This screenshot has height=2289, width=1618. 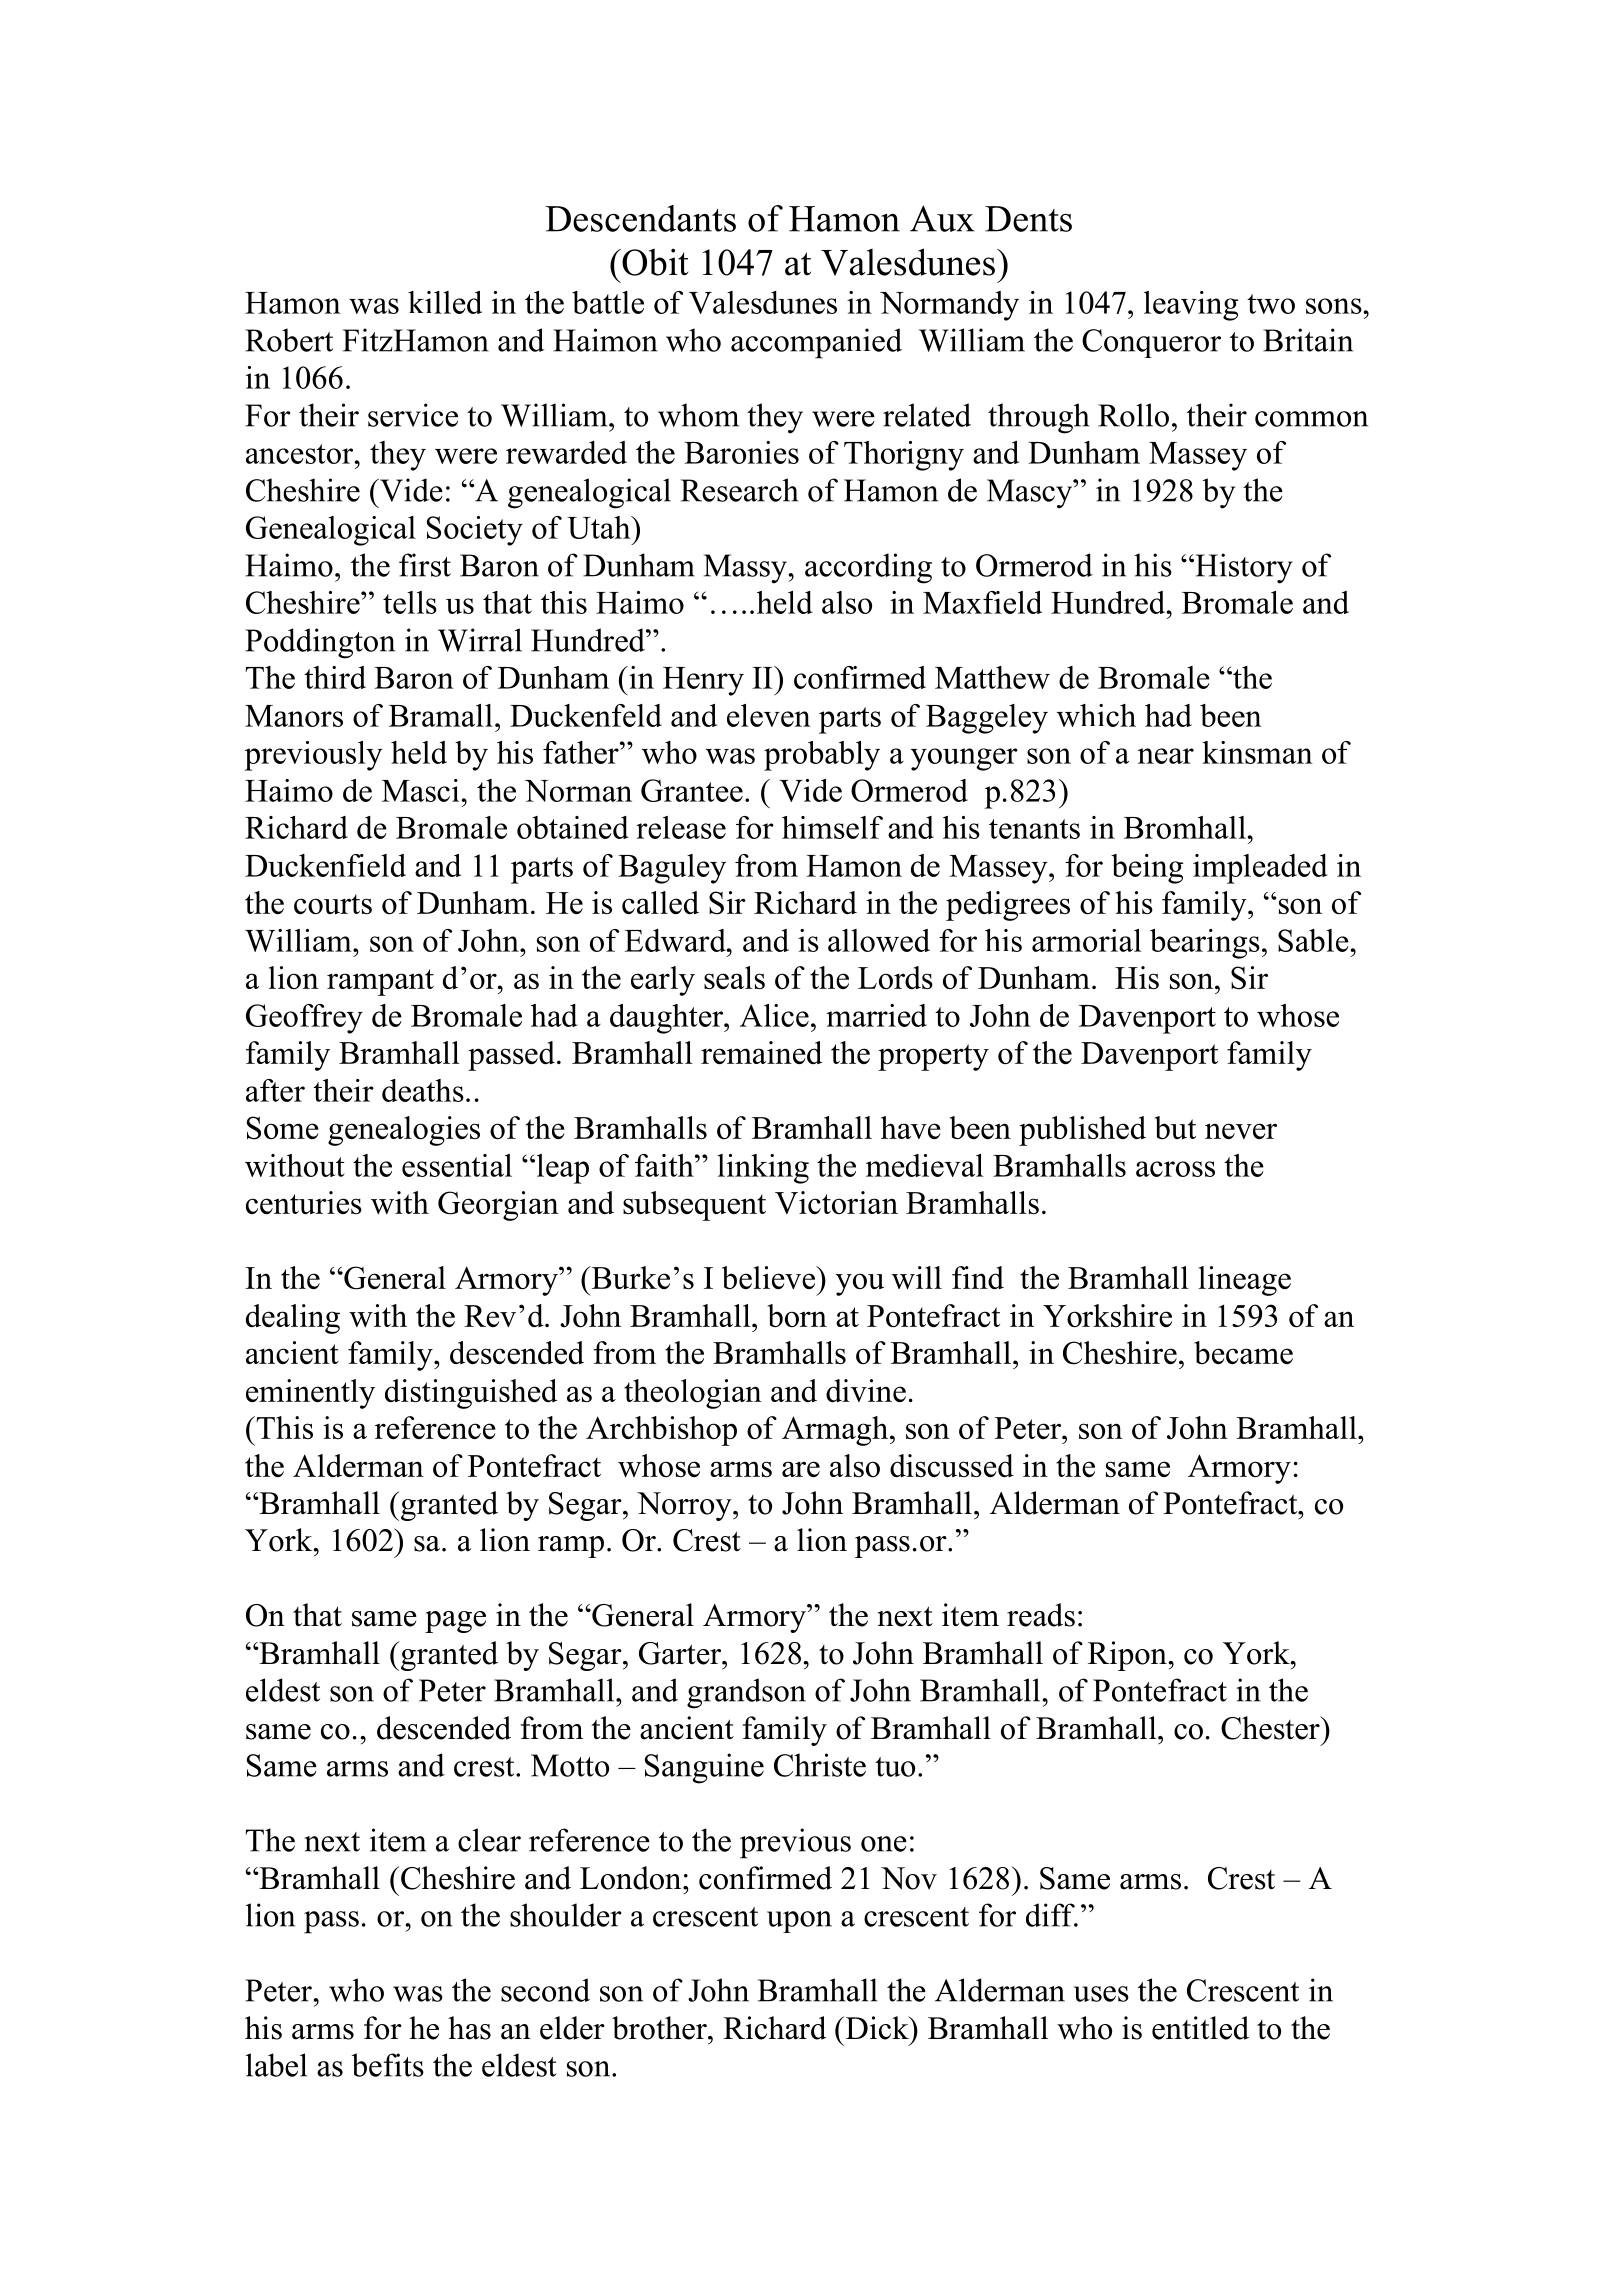 What do you see at coordinates (445, 302) in the screenshot?
I see `killed` at bounding box center [445, 302].
